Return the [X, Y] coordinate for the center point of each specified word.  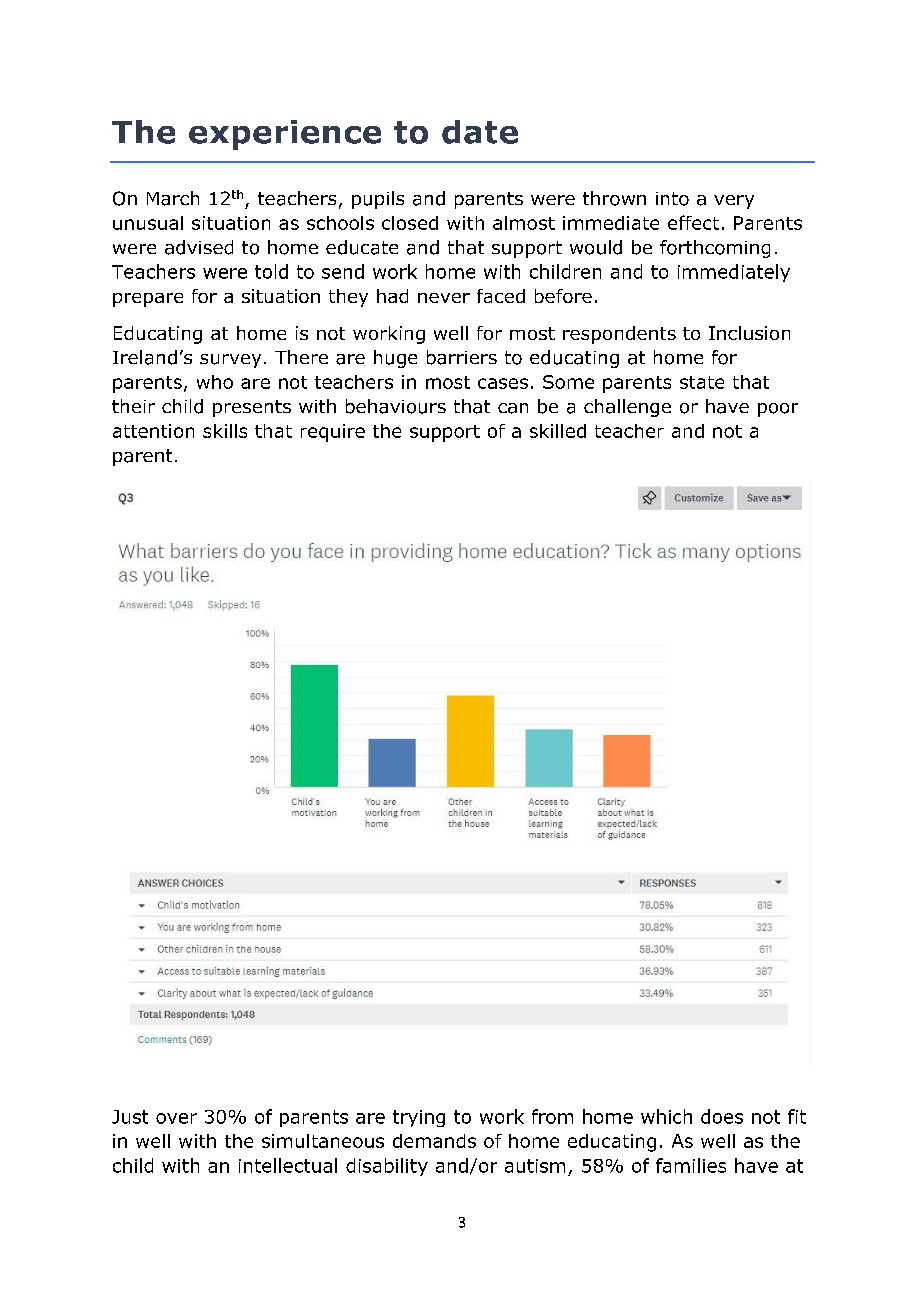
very [734, 202]
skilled [558, 431]
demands [434, 1141]
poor [778, 410]
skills [225, 431]
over [176, 1118]
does [722, 1116]
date [480, 132]
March [173, 198]
